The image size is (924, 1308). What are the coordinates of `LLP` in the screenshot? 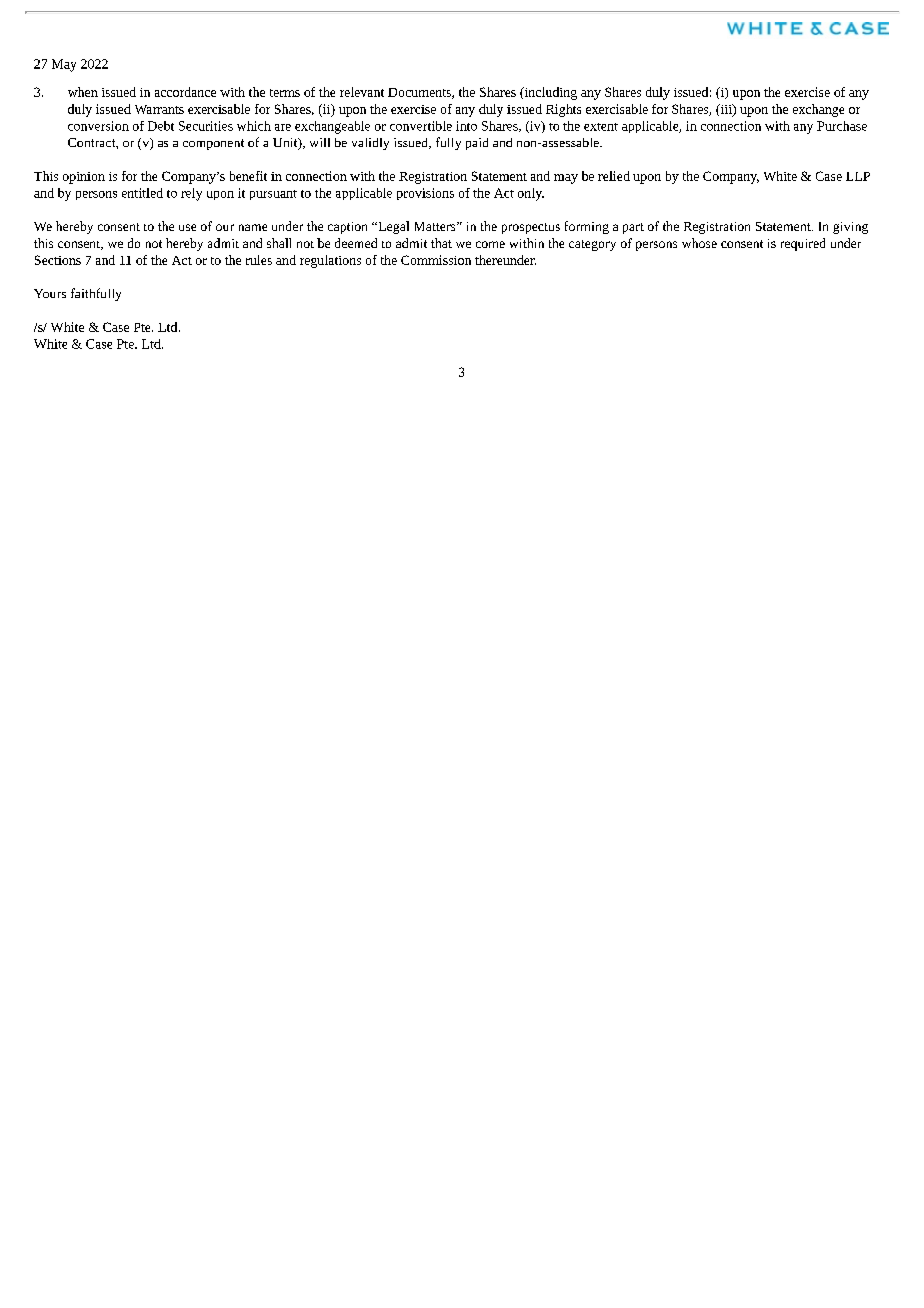 It's located at (858, 176).
